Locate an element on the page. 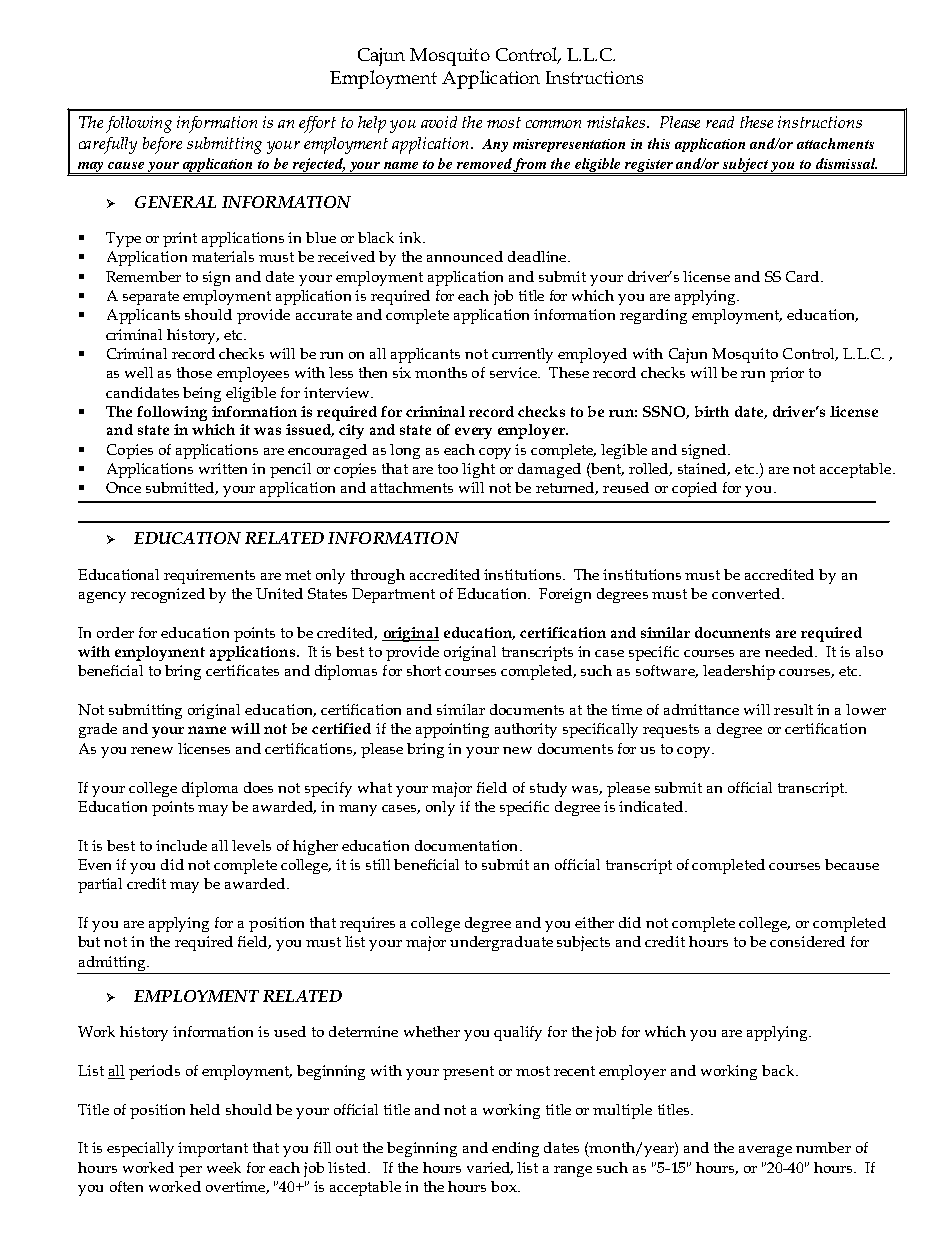 This image has height=1233, width=952. indicated is located at coordinates (652, 806).
